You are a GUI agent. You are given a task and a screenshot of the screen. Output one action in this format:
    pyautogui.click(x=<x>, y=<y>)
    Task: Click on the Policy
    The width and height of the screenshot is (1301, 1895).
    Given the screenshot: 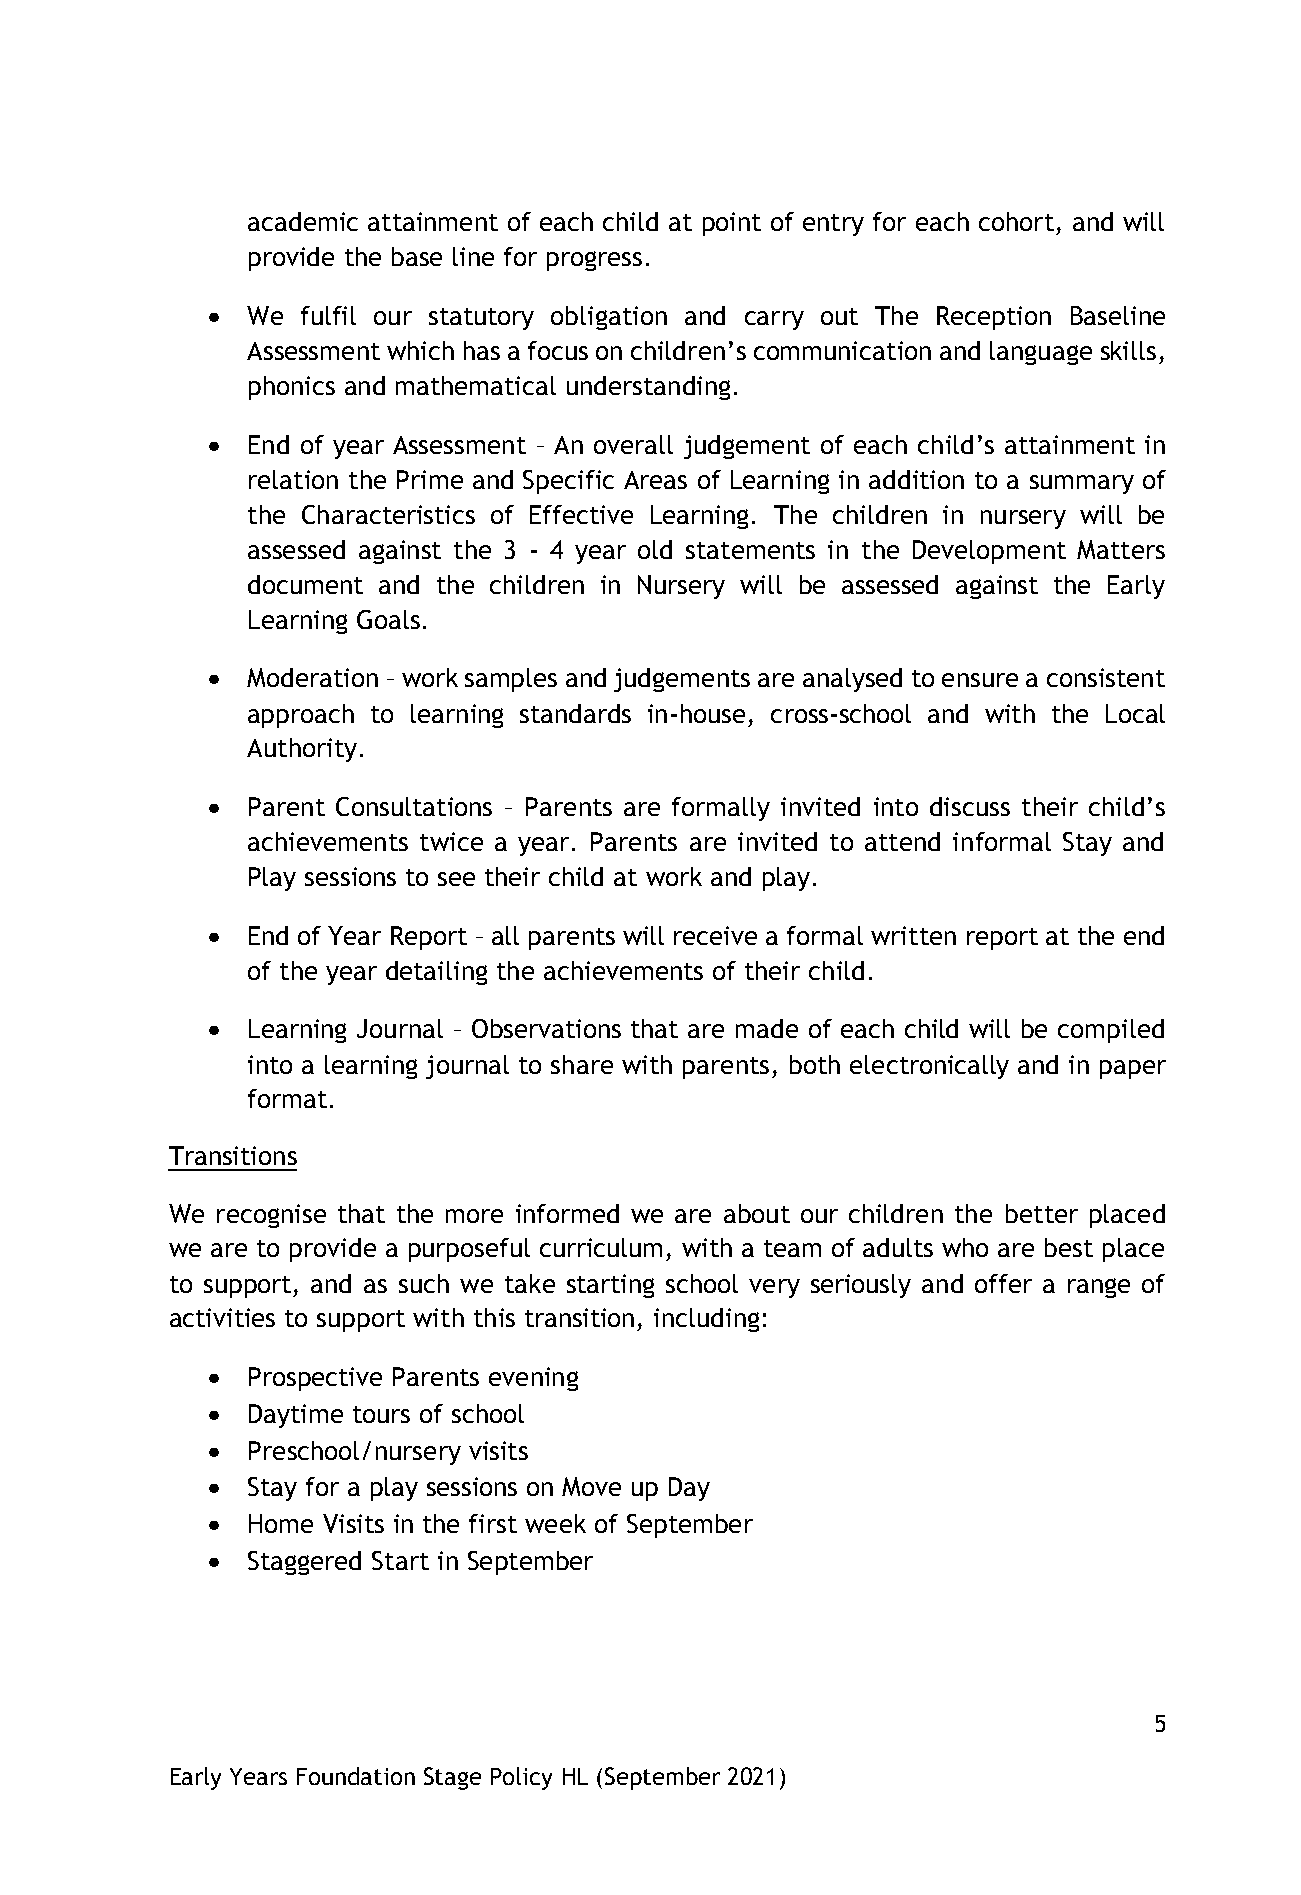 What is the action you would take?
    pyautogui.click(x=521, y=1778)
